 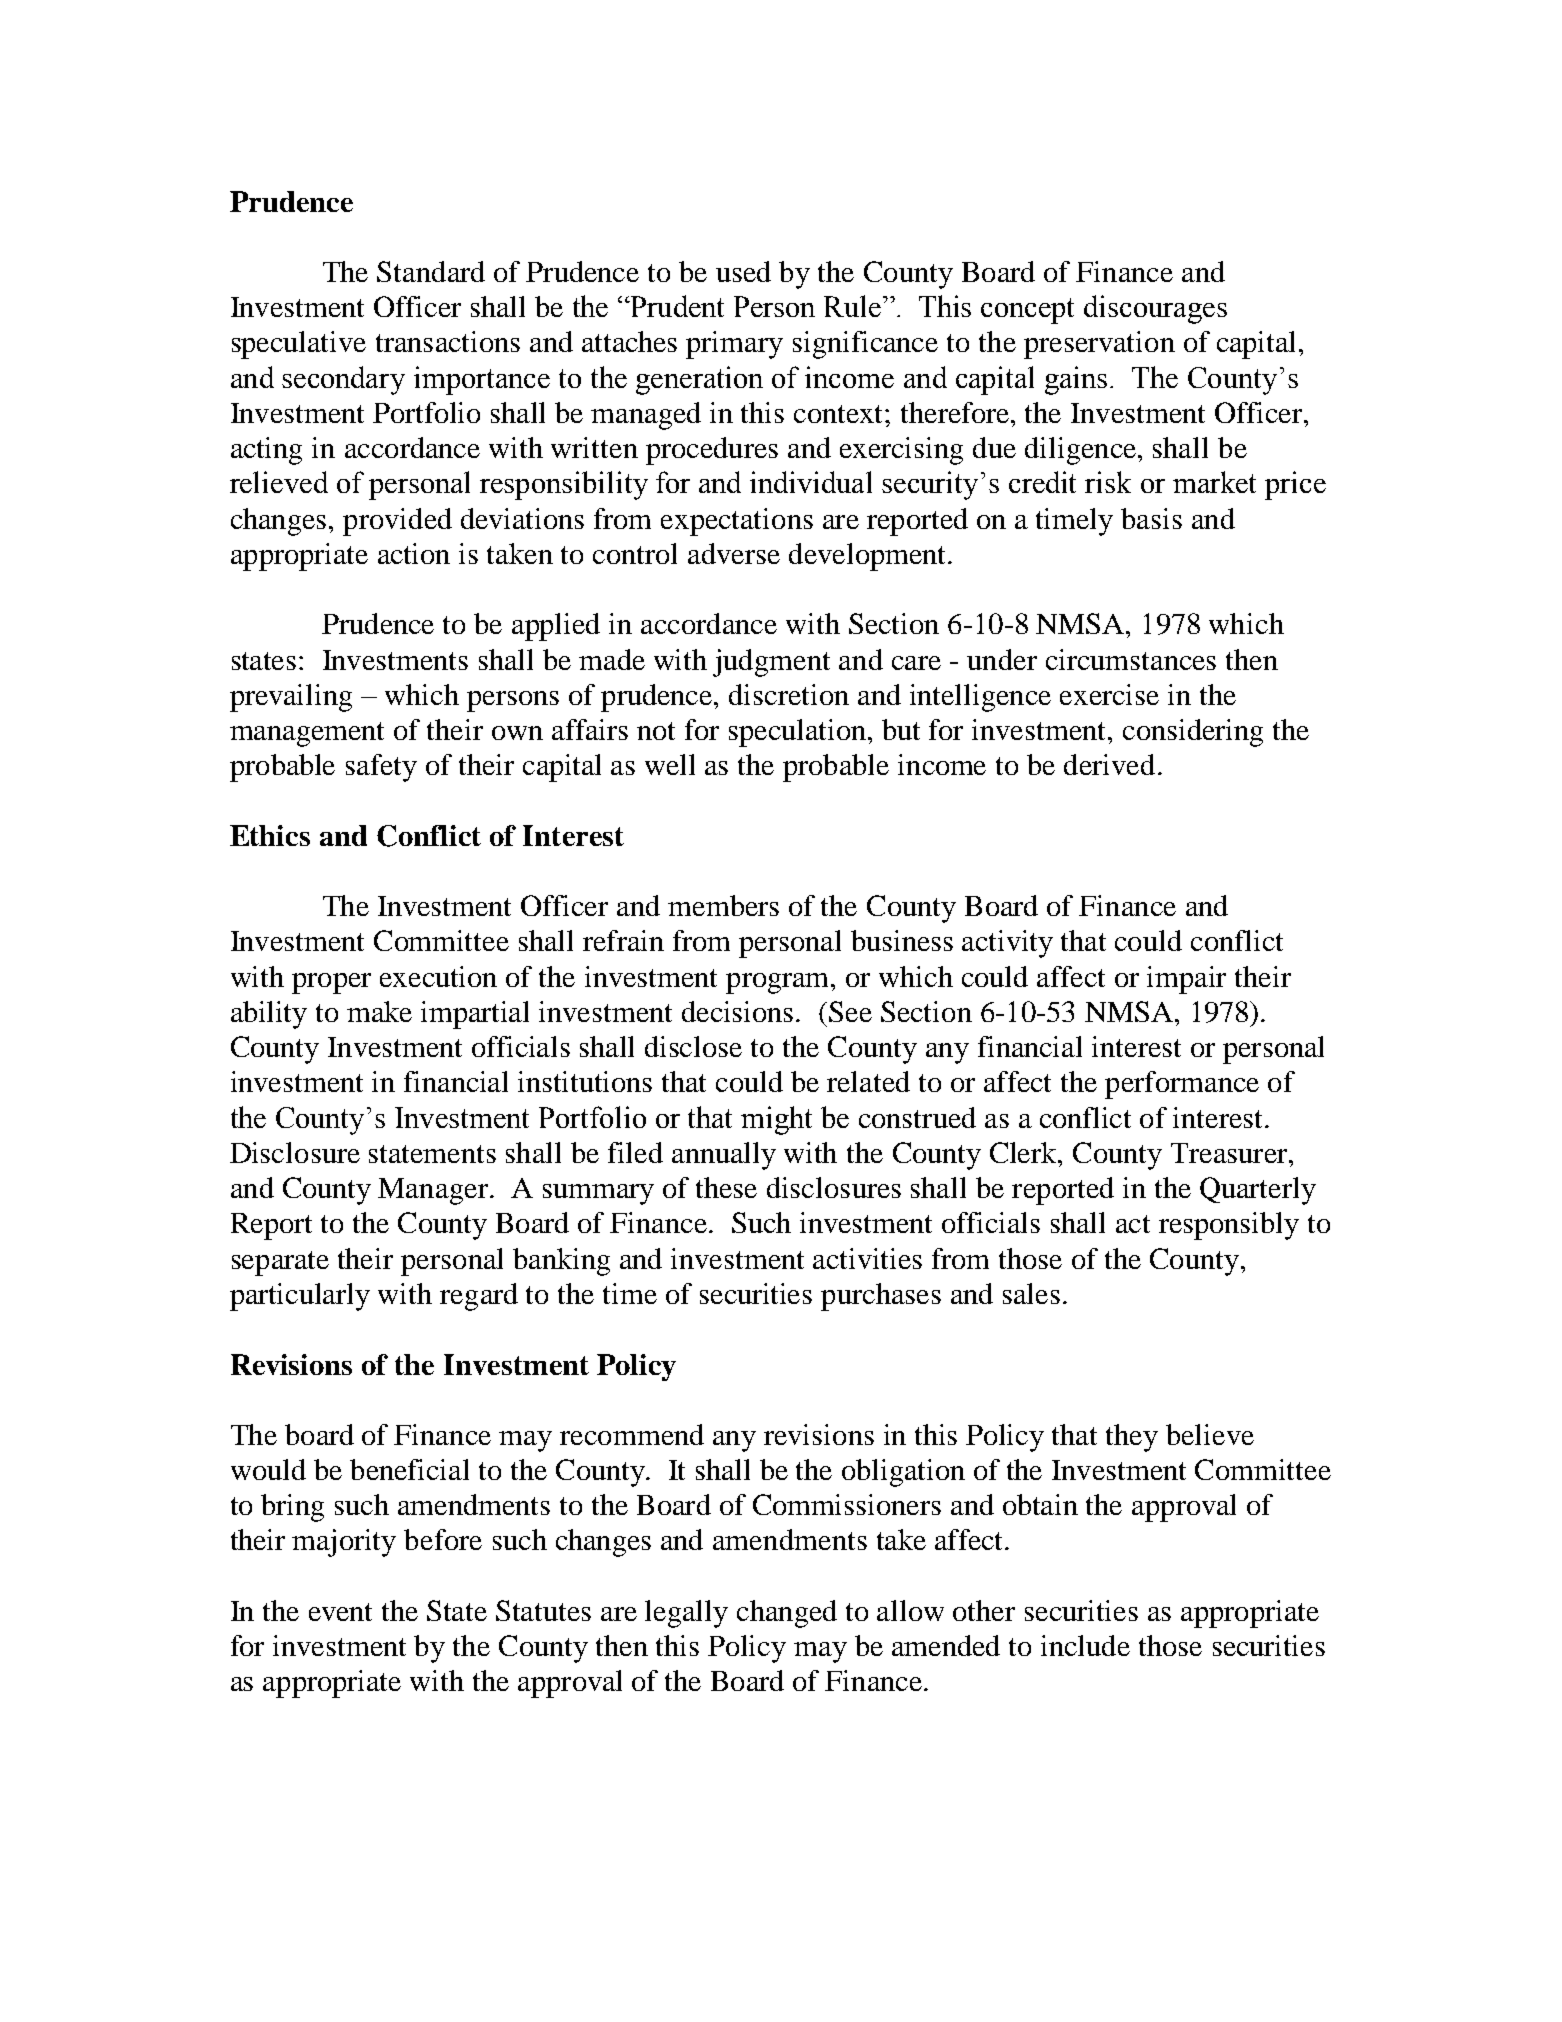 I want to click on these, so click(x=726, y=1187).
